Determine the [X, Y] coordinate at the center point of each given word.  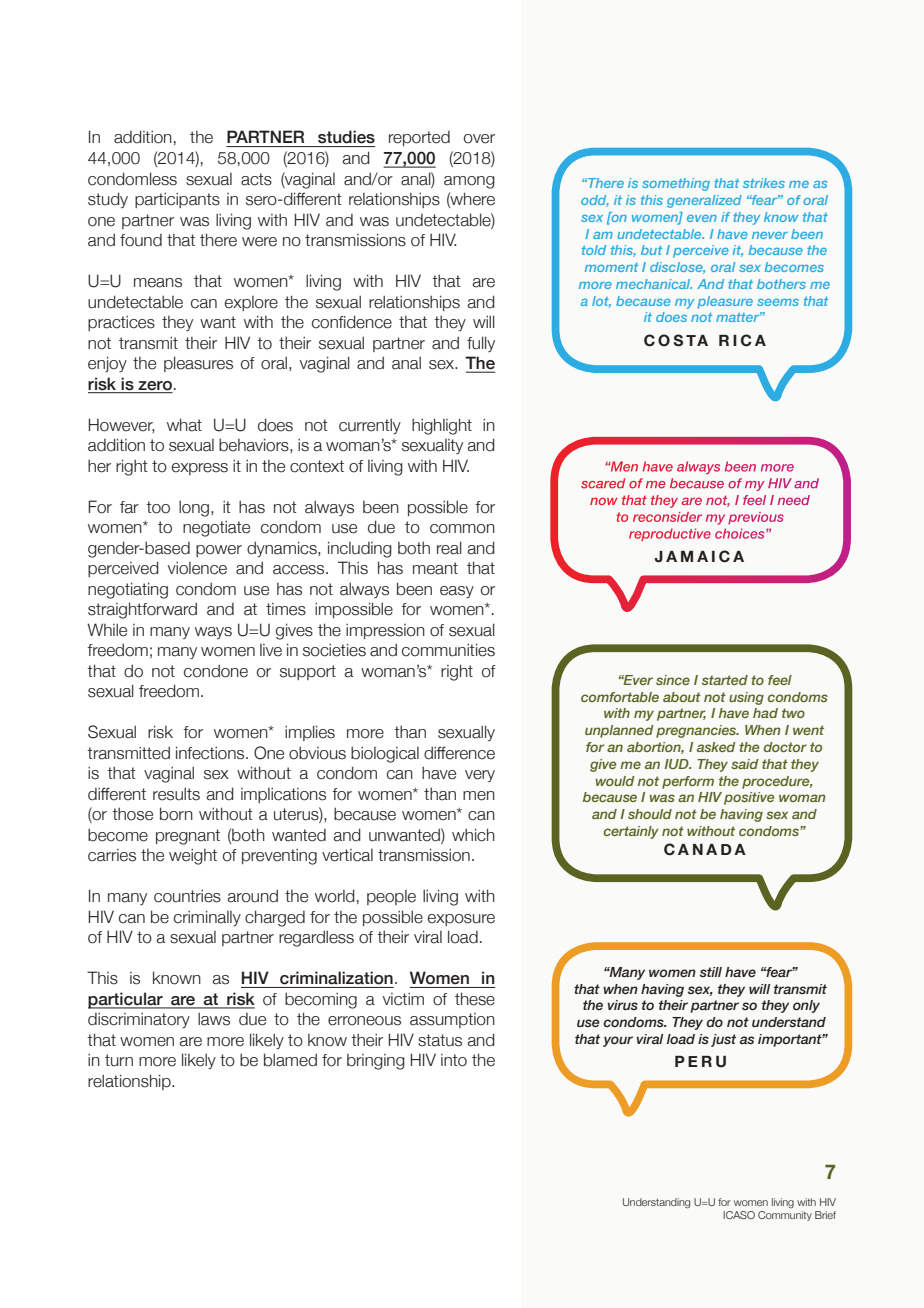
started [725, 680]
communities [448, 650]
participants [177, 200]
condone [216, 671]
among [469, 182]
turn [119, 1060]
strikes [764, 183]
